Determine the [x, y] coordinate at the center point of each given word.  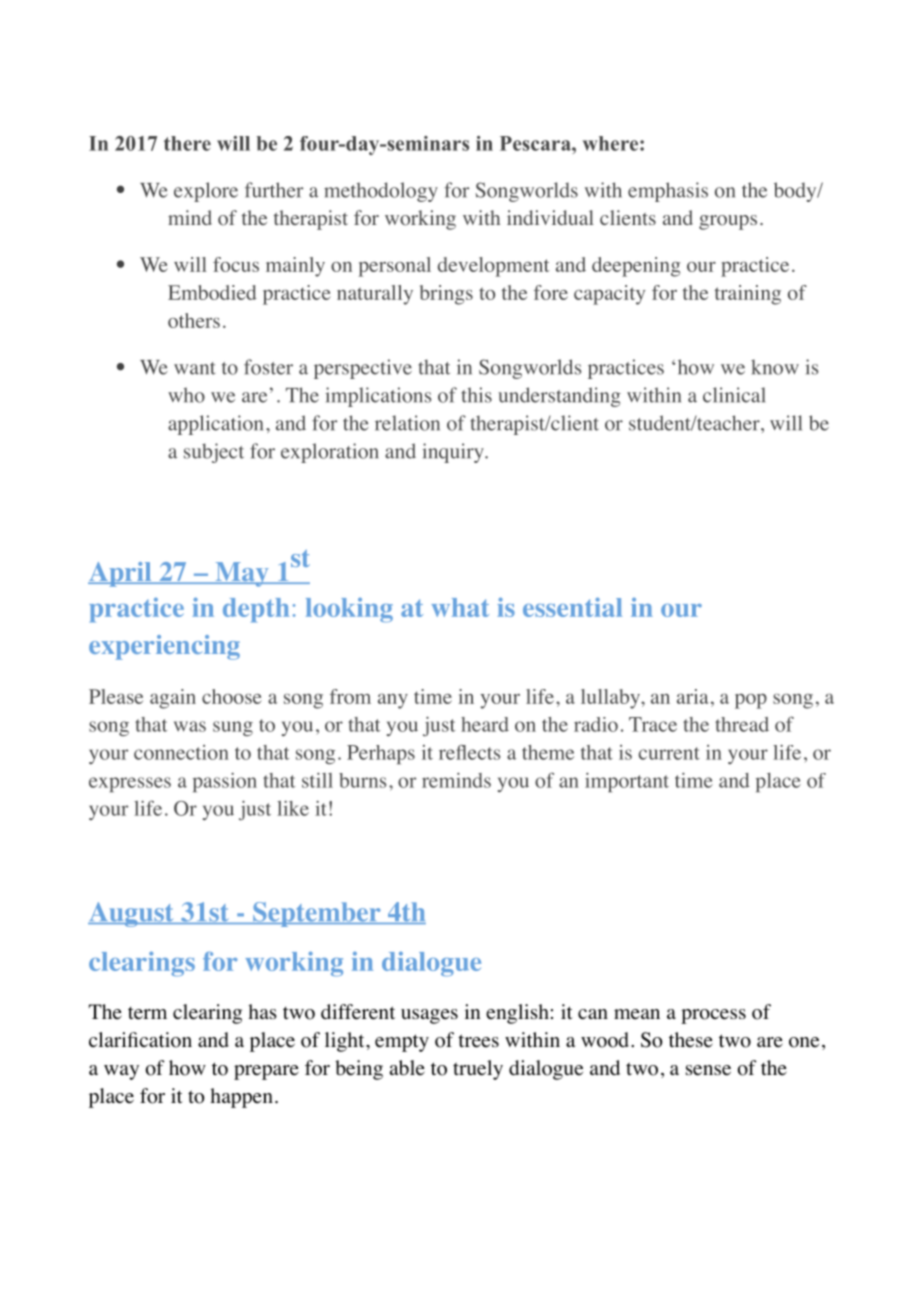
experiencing [164, 647]
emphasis [668, 192]
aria [693, 696]
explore [206, 192]
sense [708, 1070]
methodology [381, 192]
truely [478, 1070]
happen [241, 1098]
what [460, 607]
